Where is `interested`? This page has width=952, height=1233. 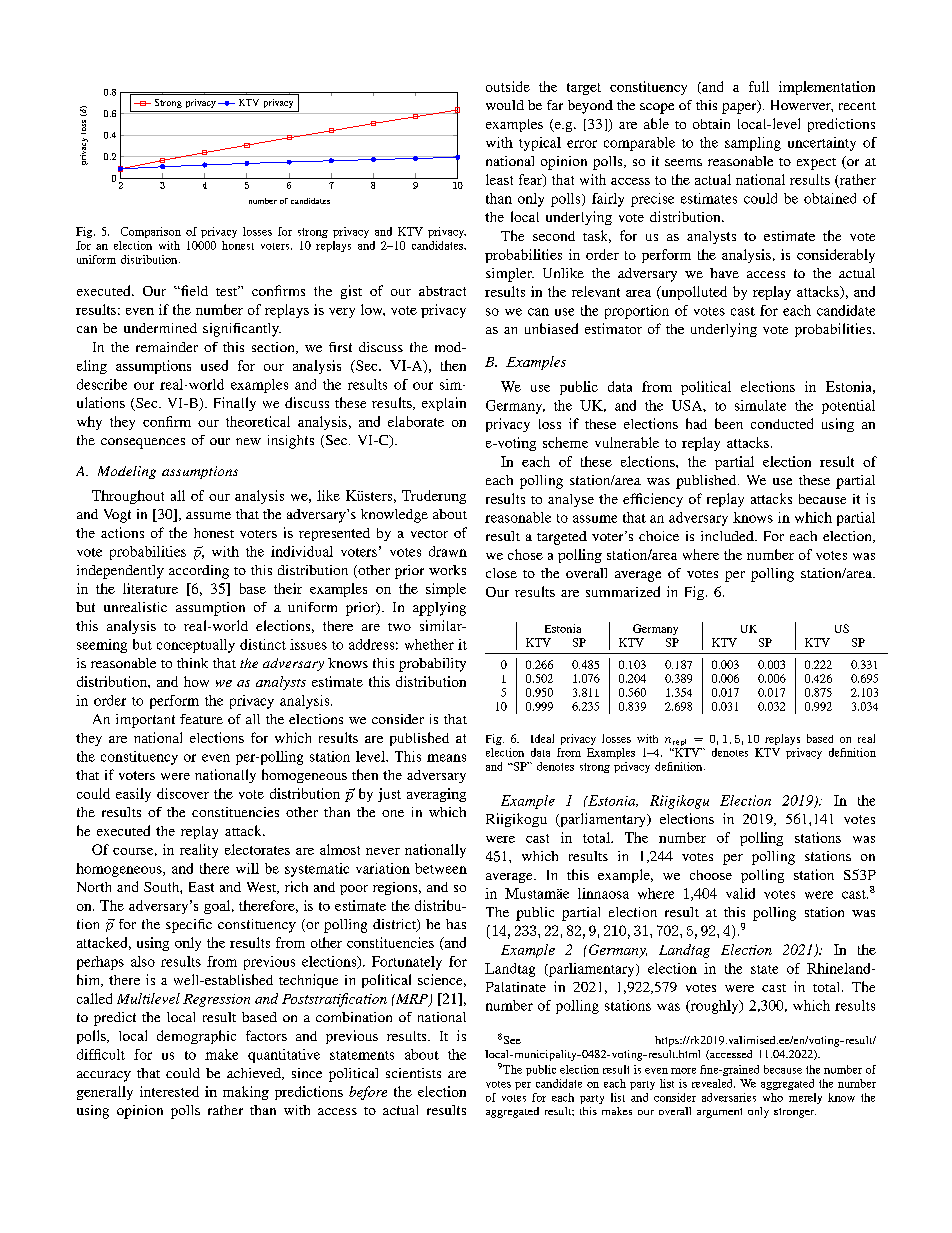 interested is located at coordinates (169, 1091).
